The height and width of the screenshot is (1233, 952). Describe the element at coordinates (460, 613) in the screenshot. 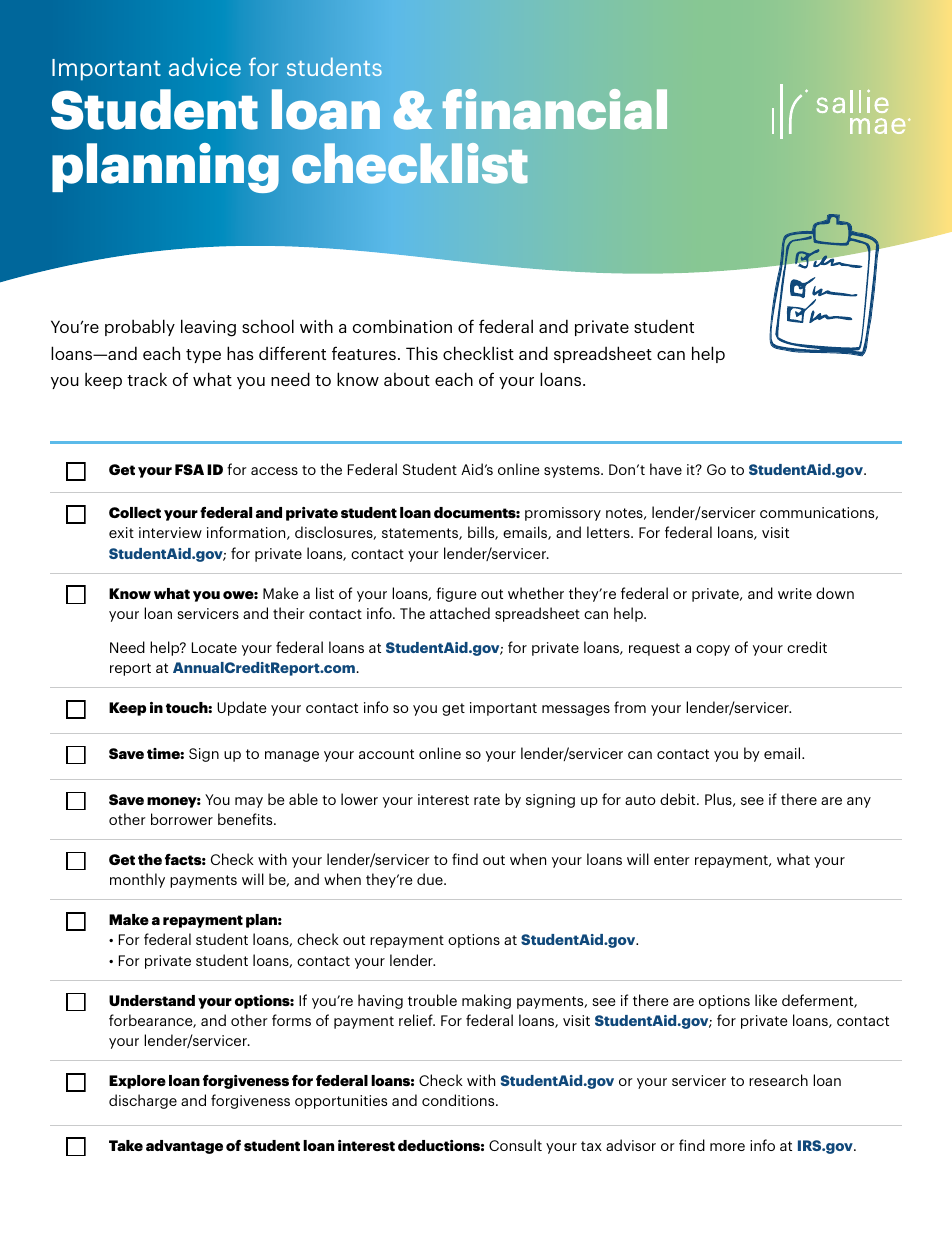

I see `attached` at that location.
